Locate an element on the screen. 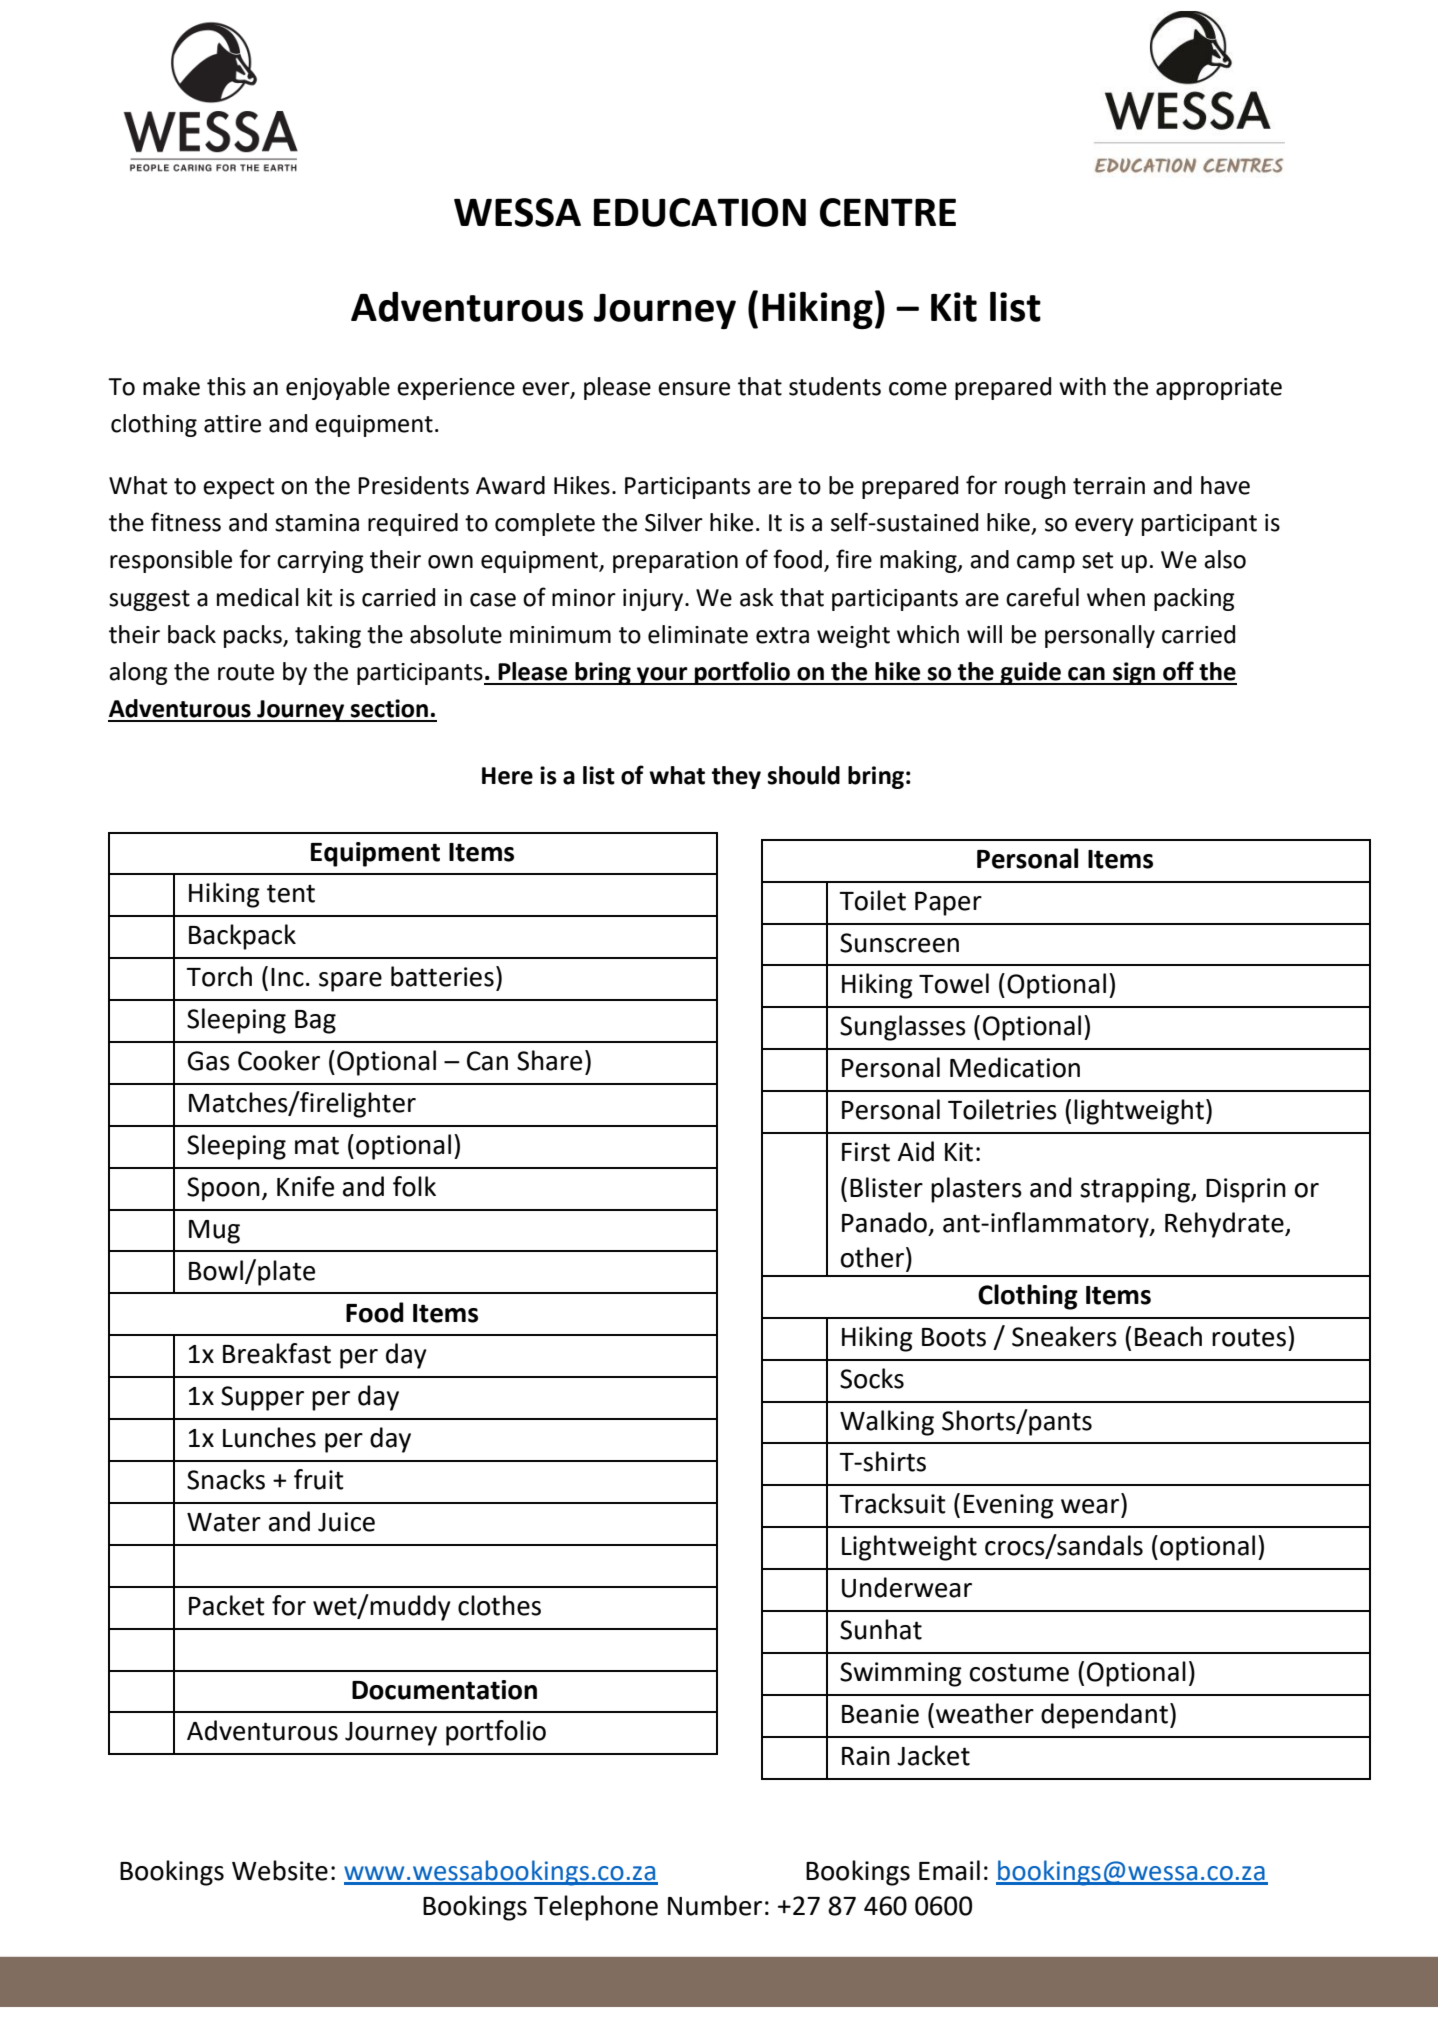 The height and width of the screenshot is (2033, 1438). Number is located at coordinates (715, 1905).
